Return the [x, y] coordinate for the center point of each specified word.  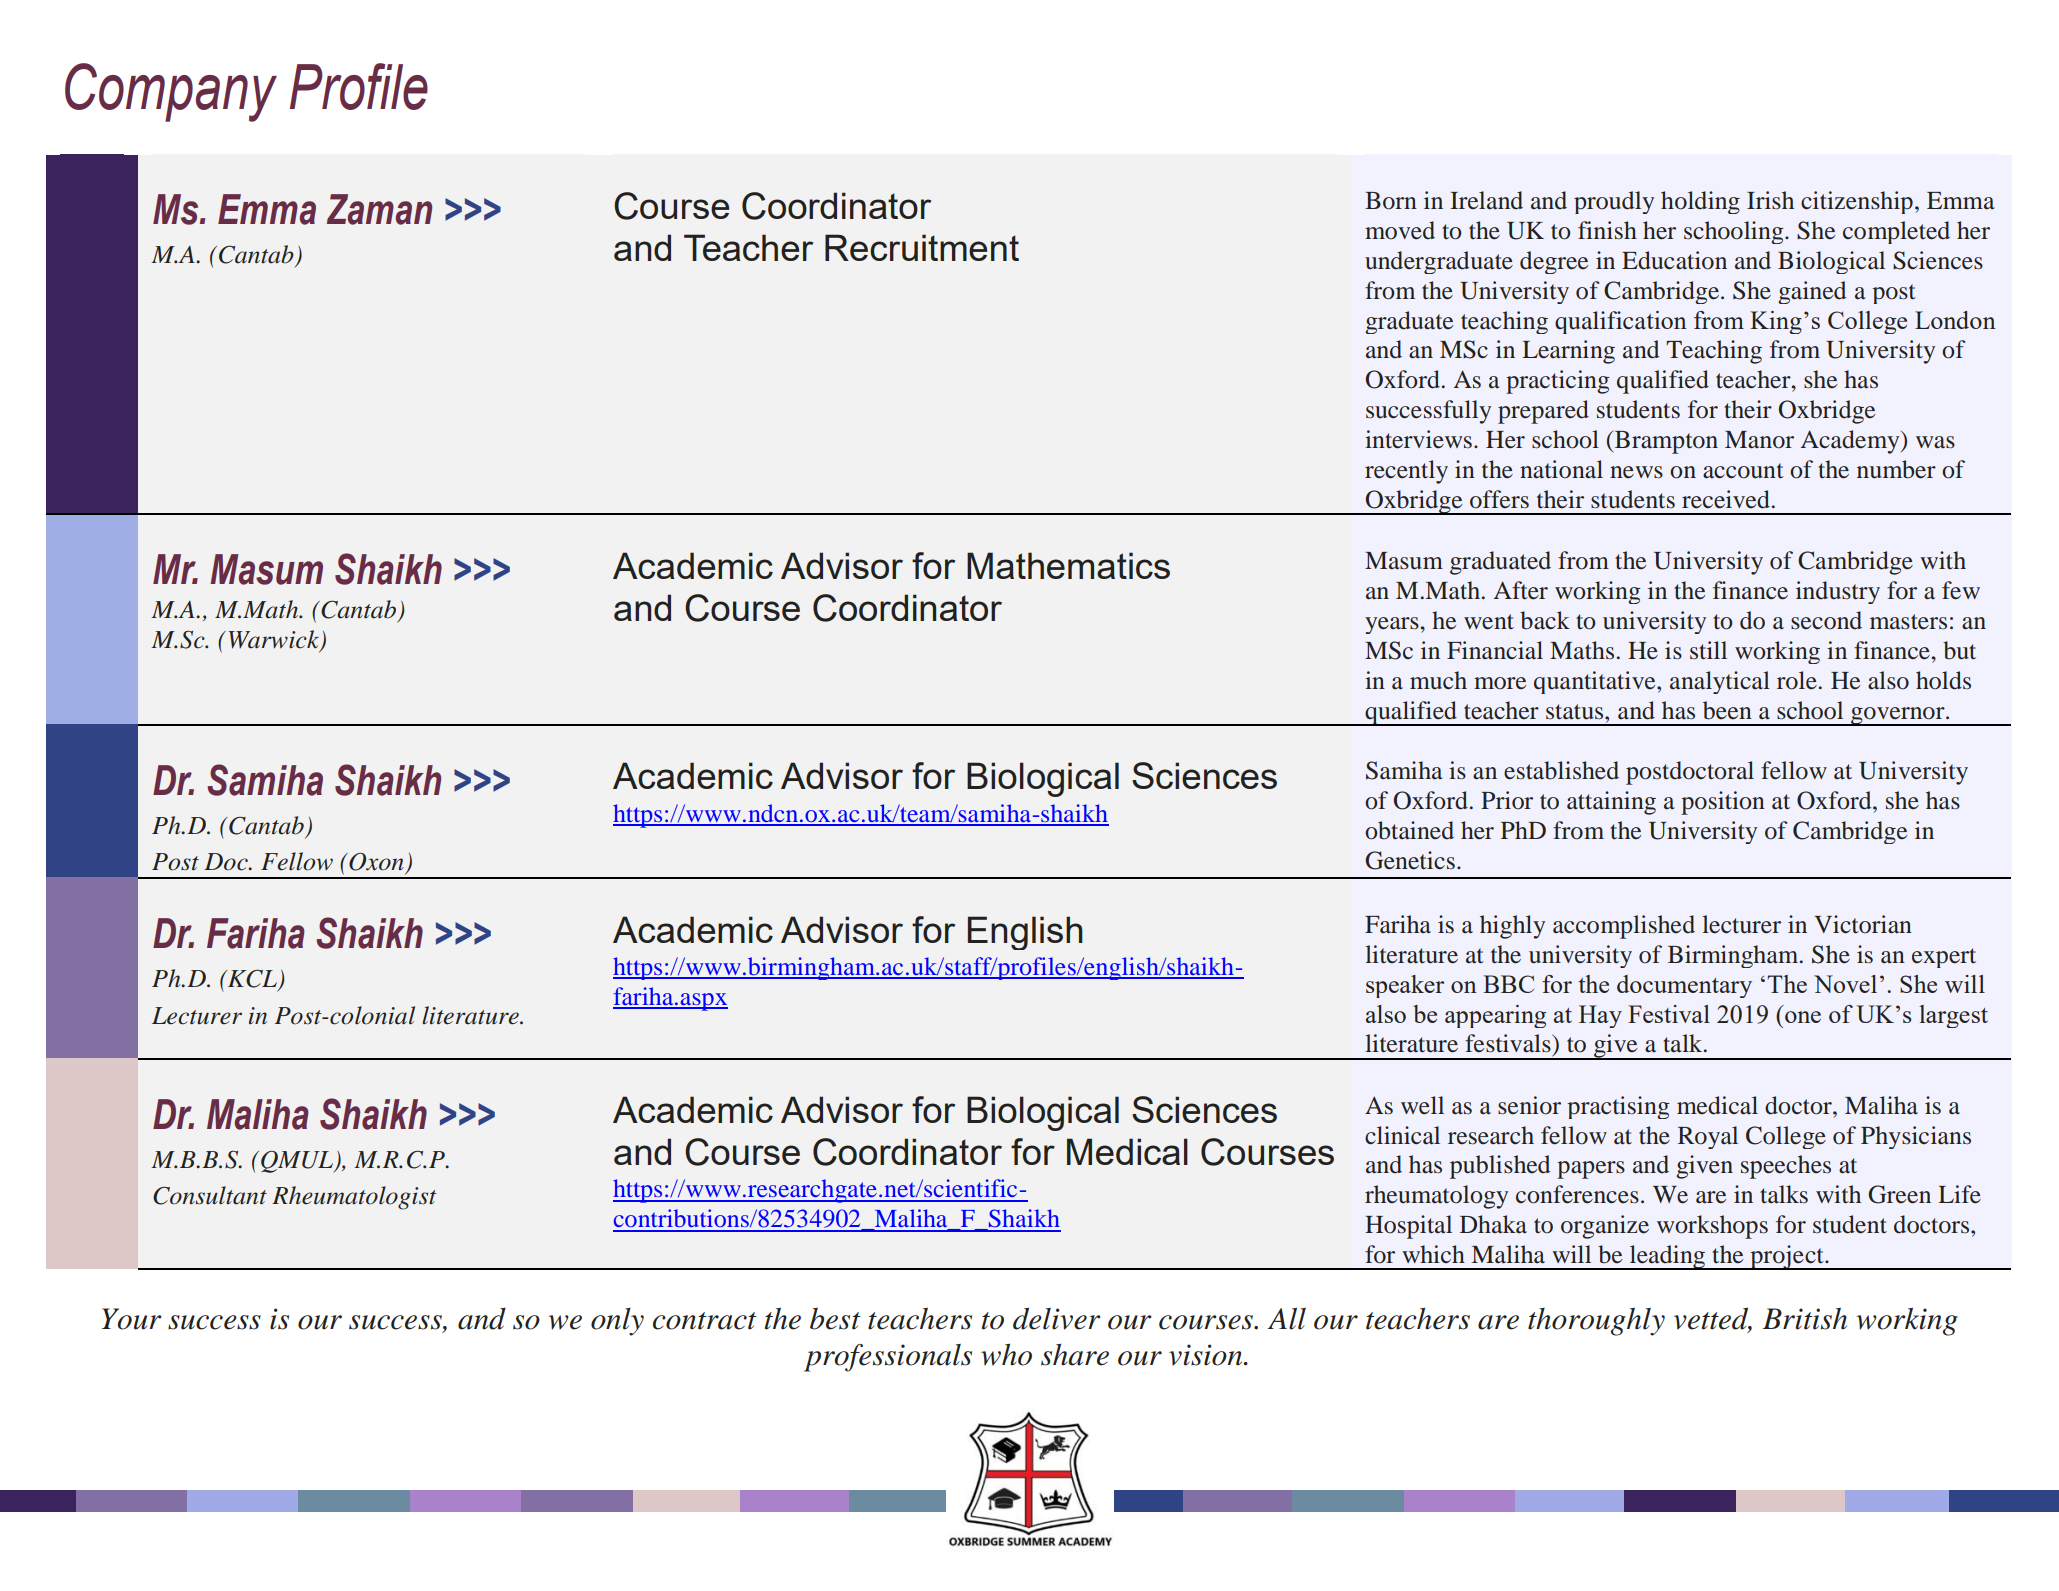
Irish [1770, 200]
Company [171, 92]
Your [132, 1319]
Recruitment [922, 247]
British [1805, 1319]
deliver [1057, 1318]
